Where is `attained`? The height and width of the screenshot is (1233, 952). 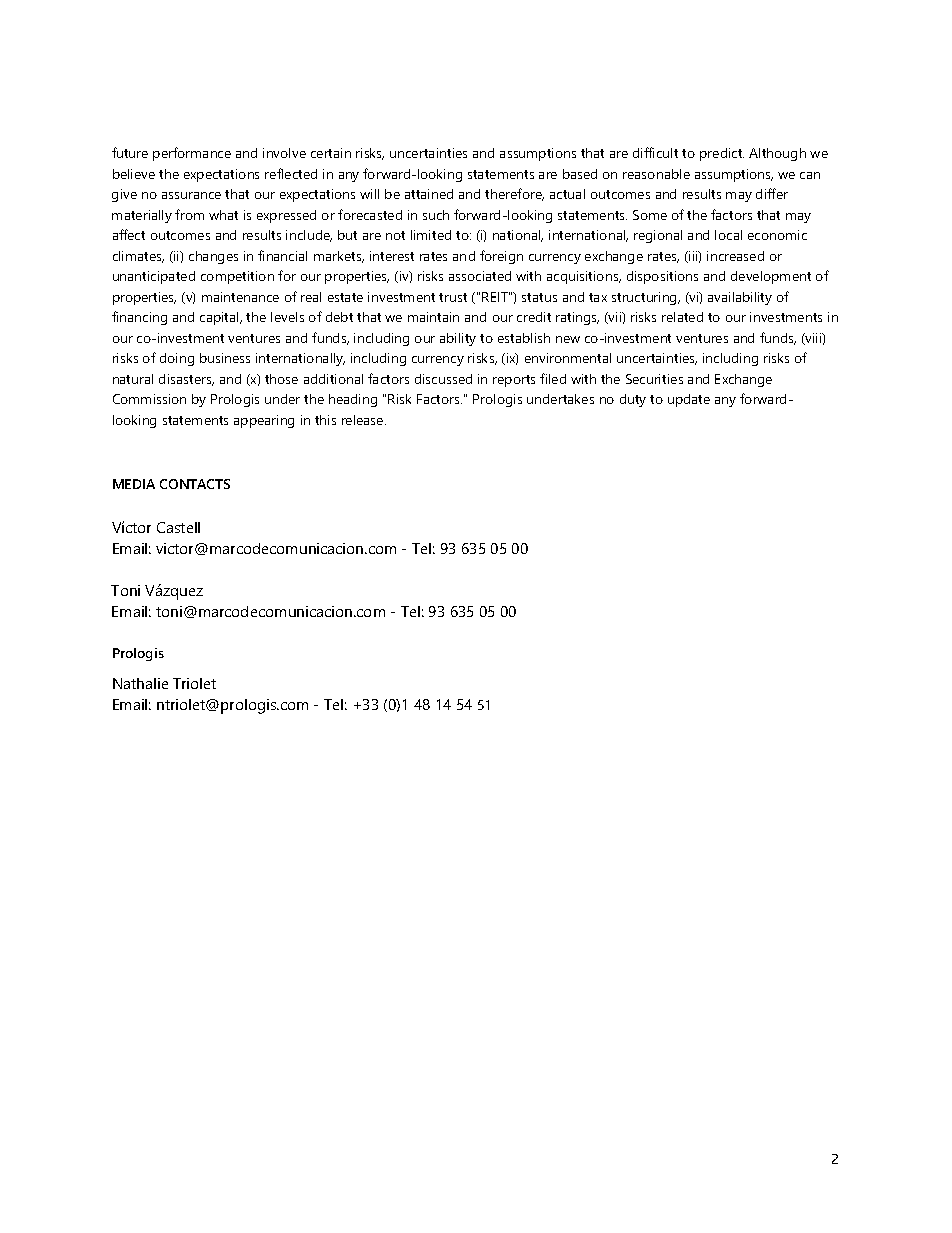 attained is located at coordinates (429, 194).
